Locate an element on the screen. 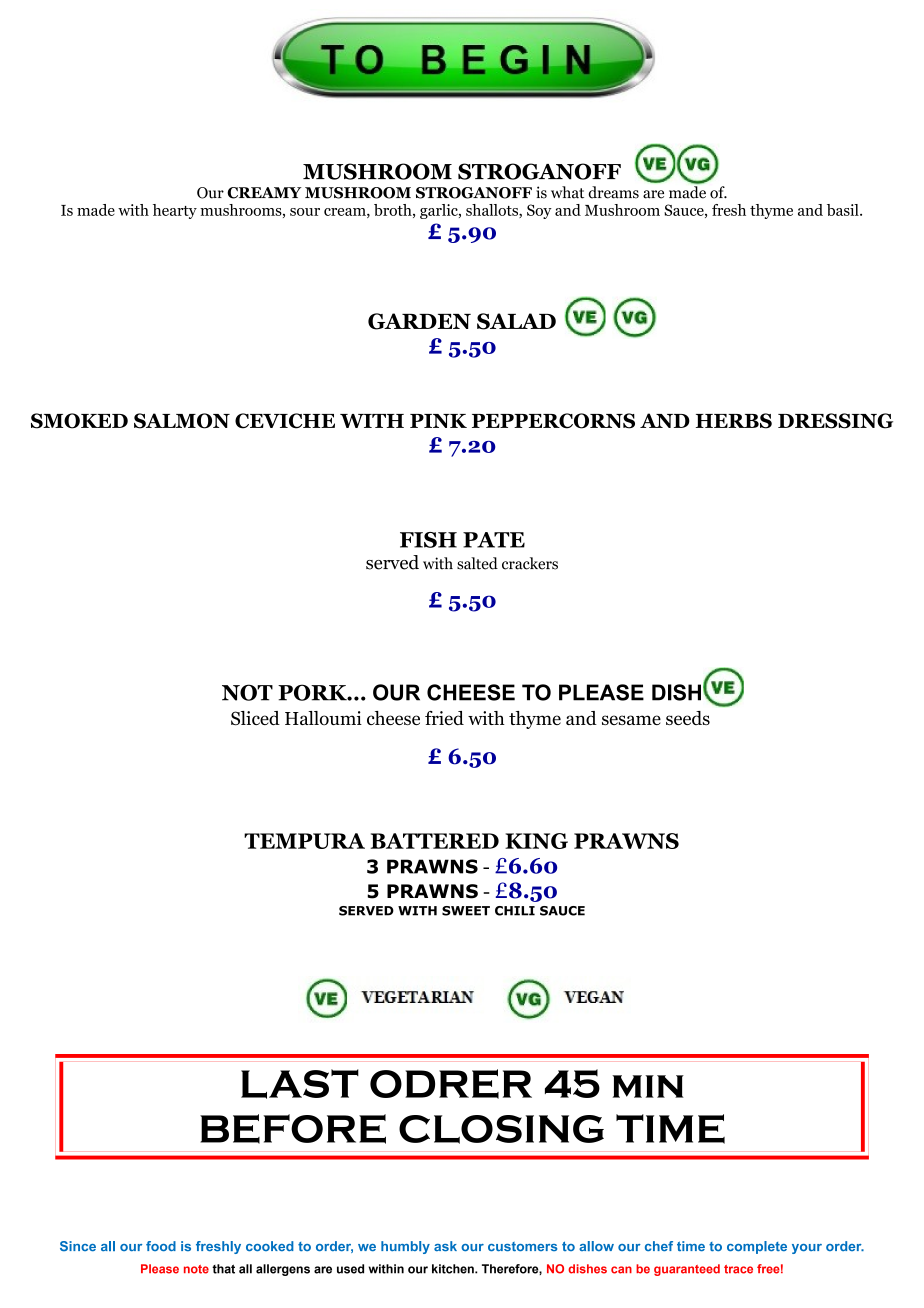 This screenshot has width=924, height=1308. hearty is located at coordinates (175, 211).
